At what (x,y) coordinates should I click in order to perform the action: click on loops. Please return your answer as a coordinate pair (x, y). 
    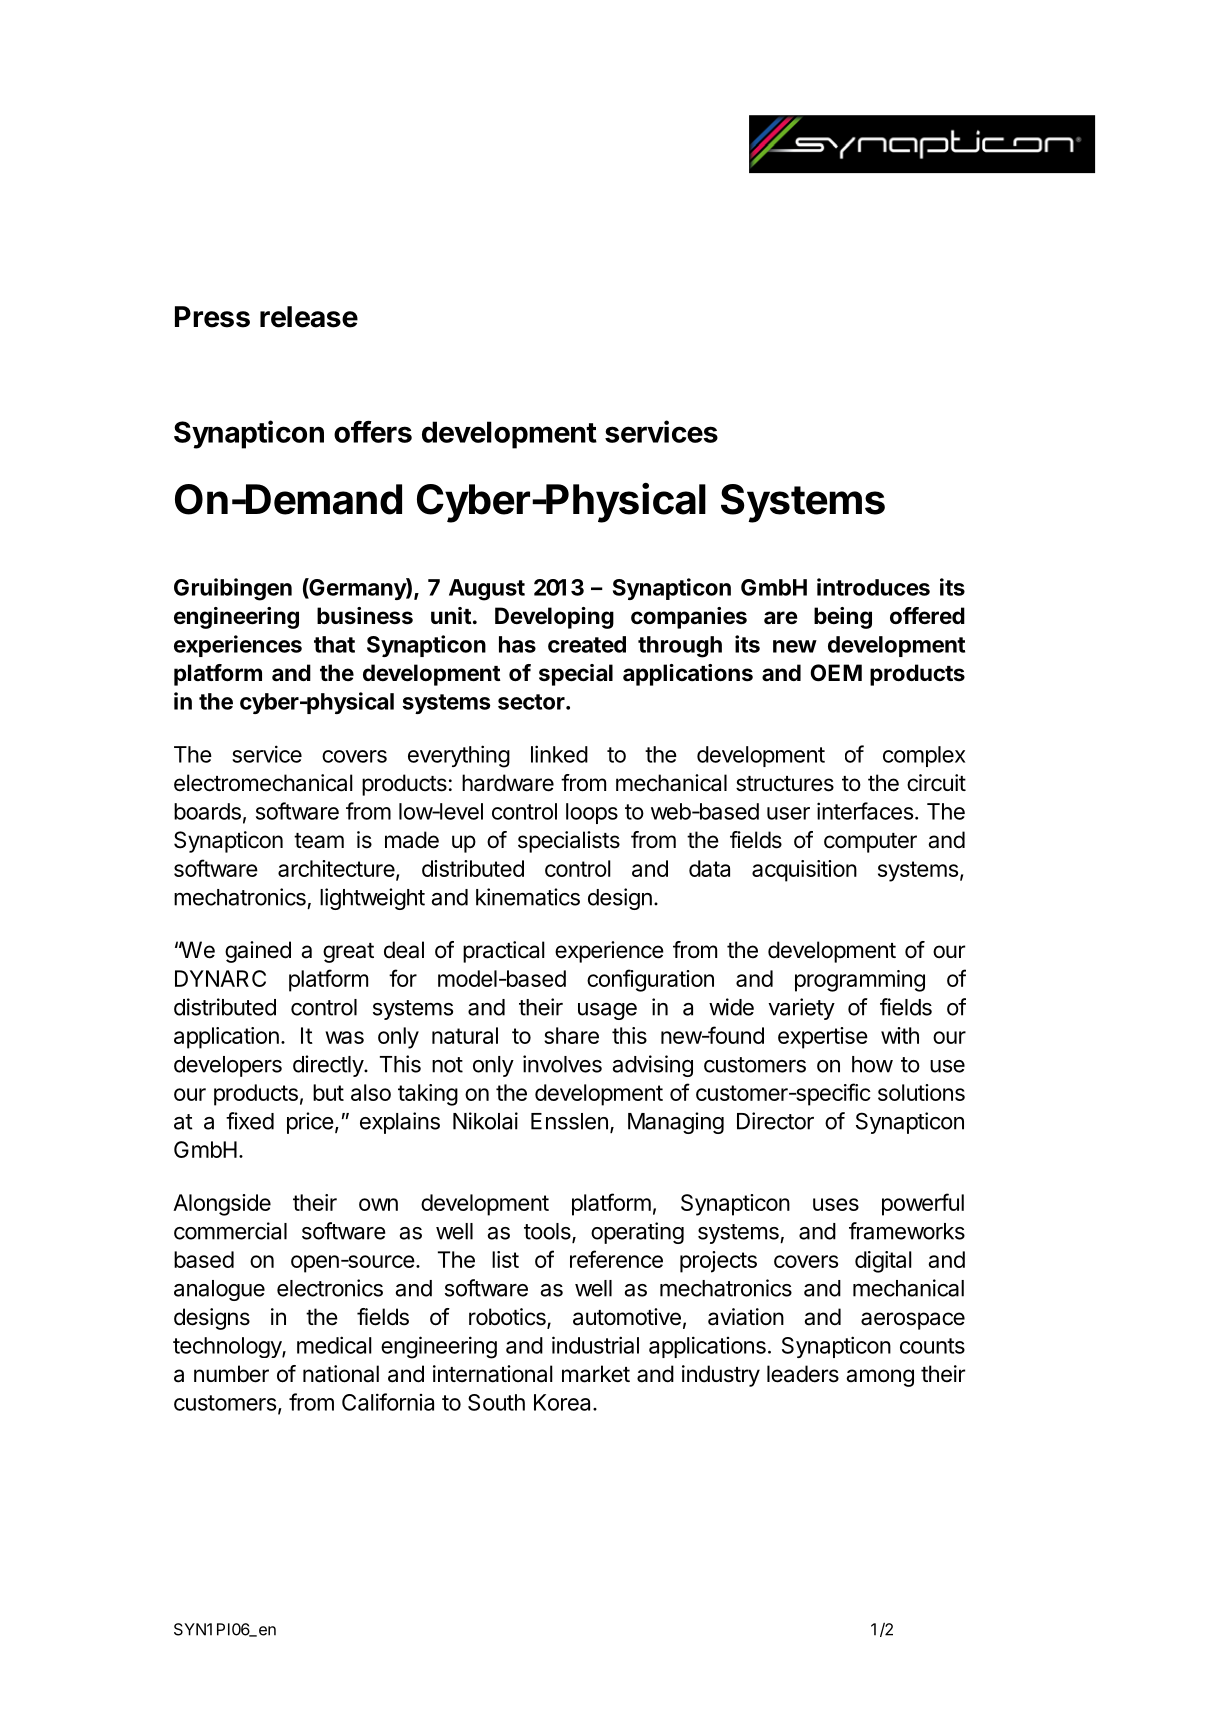
    Looking at the image, I should click on (592, 813).
